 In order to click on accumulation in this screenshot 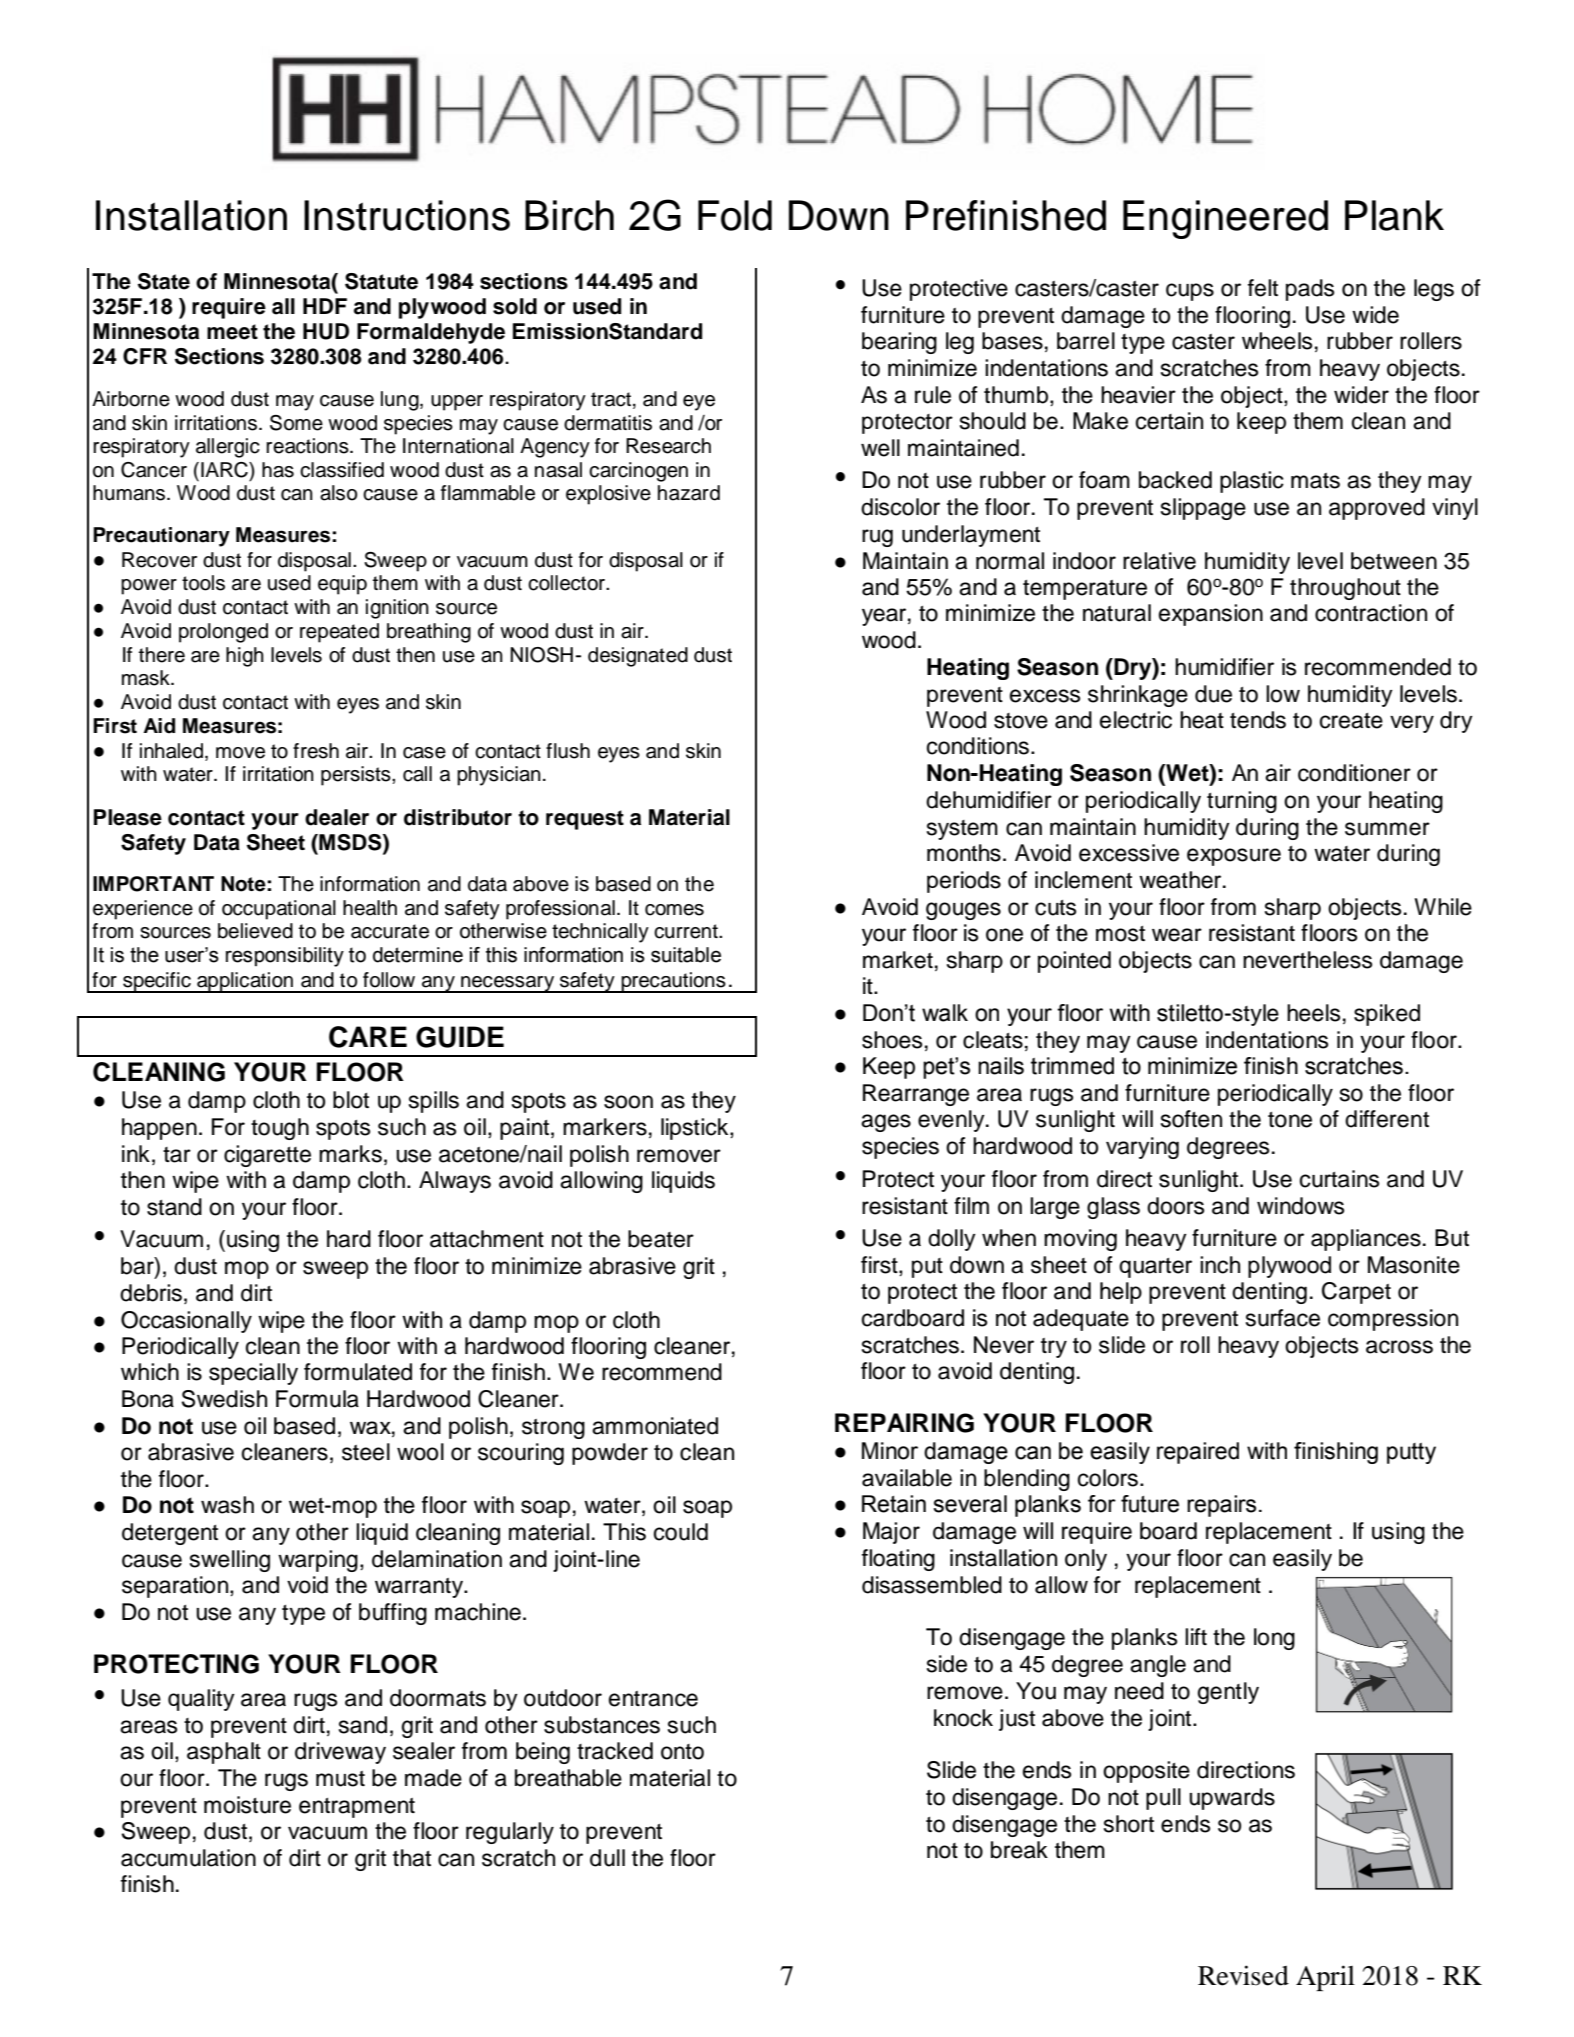, I will do `click(188, 1858)`.
